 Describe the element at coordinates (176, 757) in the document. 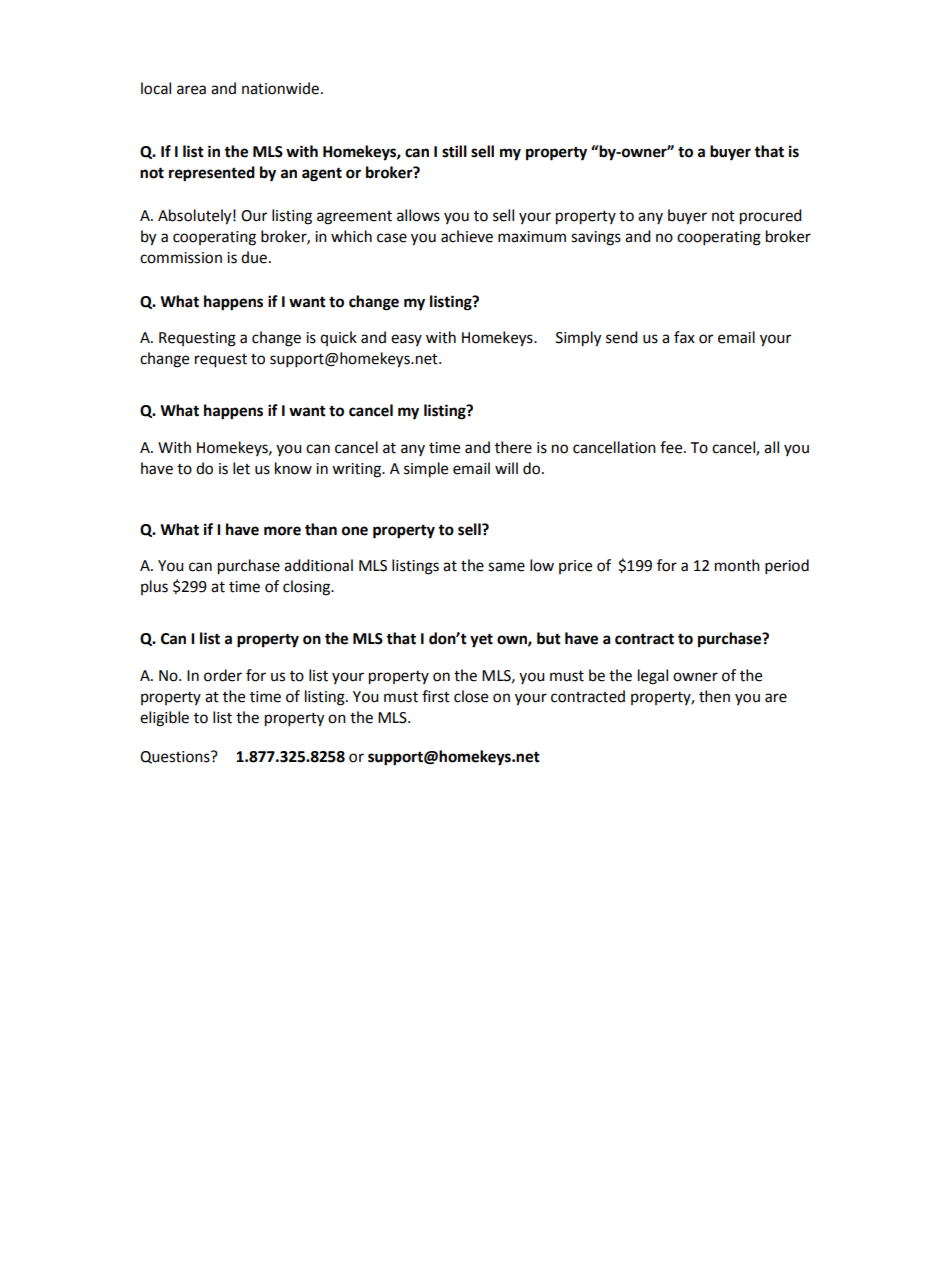

I see `Questions` at that location.
